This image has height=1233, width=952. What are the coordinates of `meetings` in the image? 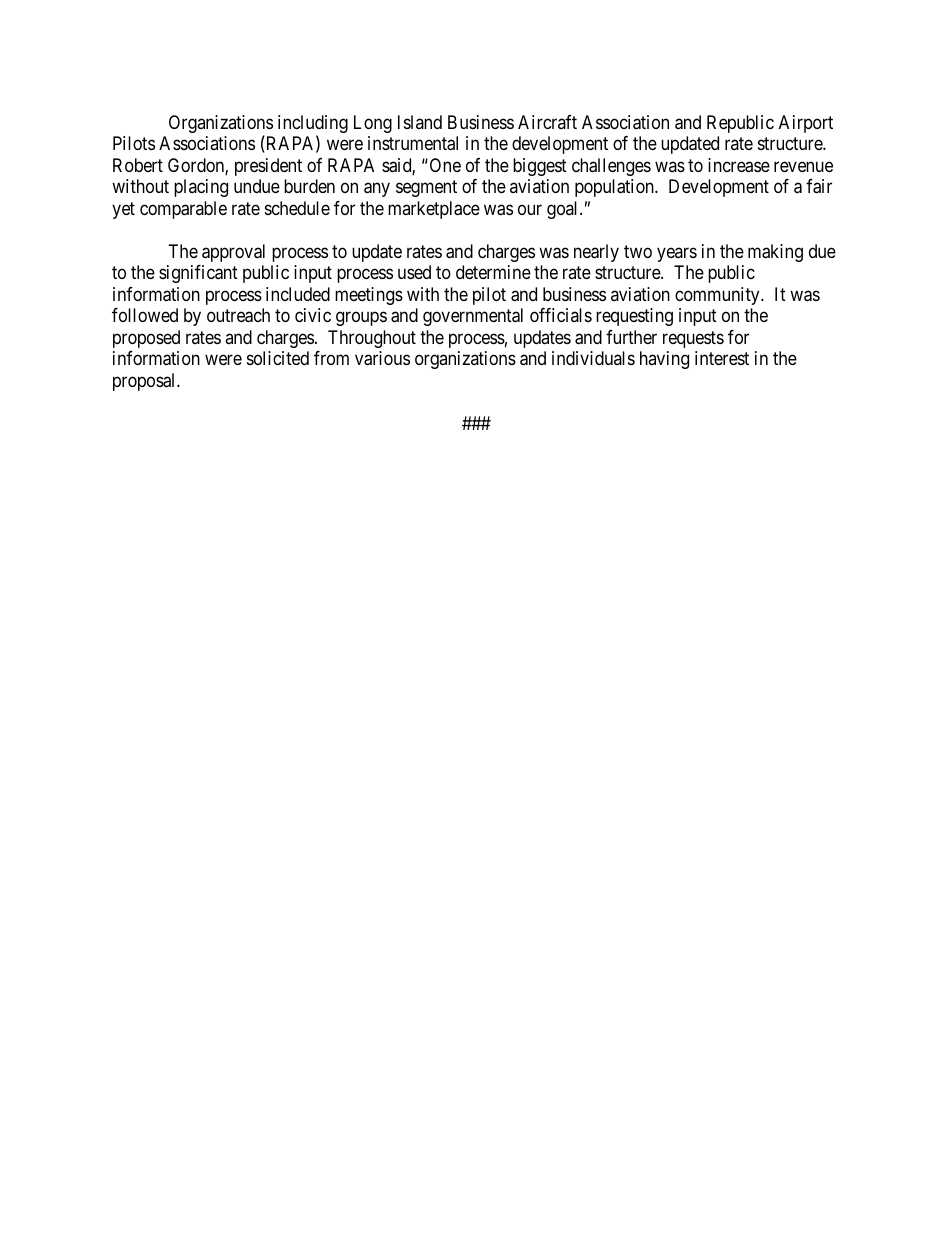 It's located at (369, 296).
